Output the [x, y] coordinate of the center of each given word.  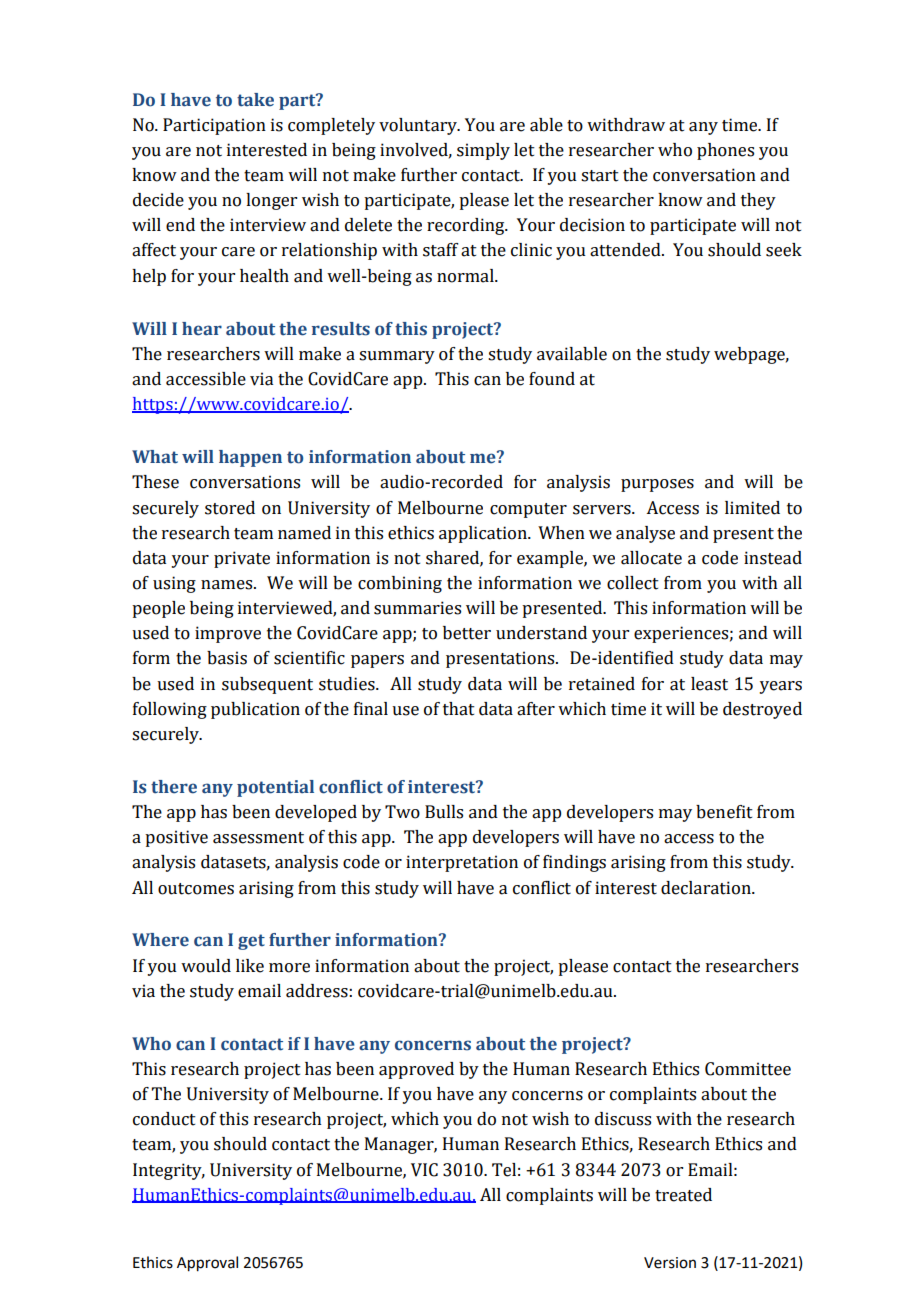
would [206, 966]
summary [397, 357]
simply [483, 151]
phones [725, 151]
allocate [651, 558]
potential [275, 788]
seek [784, 250]
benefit [724, 812]
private [242, 559]
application [484, 534]
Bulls [444, 812]
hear [202, 329]
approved [416, 1070]
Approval [207, 1264]
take [255, 100]
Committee [748, 1069]
